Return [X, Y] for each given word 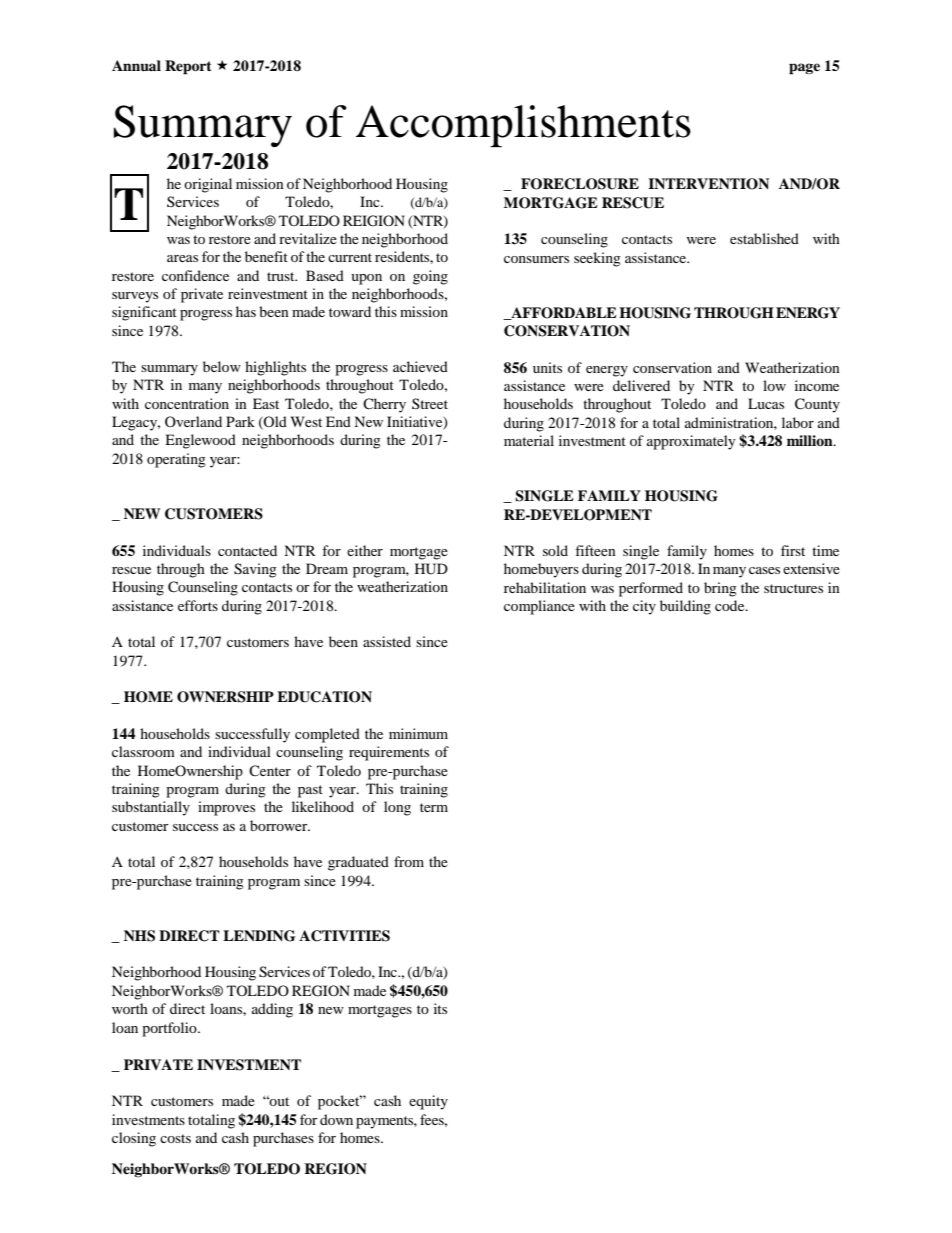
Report [188, 67]
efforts [198, 605]
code [731, 605]
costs [175, 1138]
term [434, 807]
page [804, 69]
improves [226, 808]
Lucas [766, 403]
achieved [420, 366]
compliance [539, 607]
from [409, 861]
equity [428, 1102]
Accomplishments [523, 126]
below [222, 366]
